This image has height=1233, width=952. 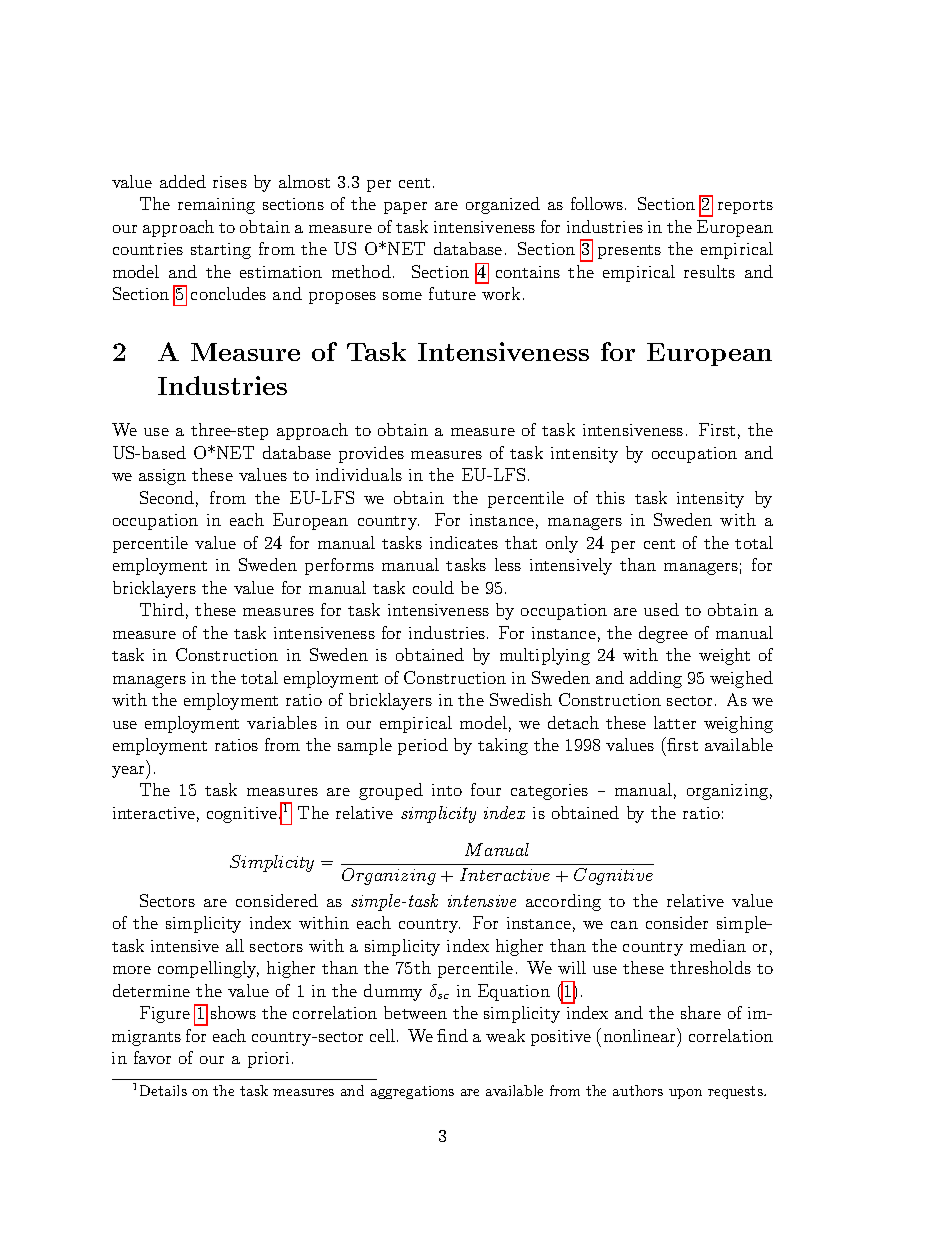 What do you see at coordinates (412, 1092) in the image?
I see `aggregations` at bounding box center [412, 1092].
